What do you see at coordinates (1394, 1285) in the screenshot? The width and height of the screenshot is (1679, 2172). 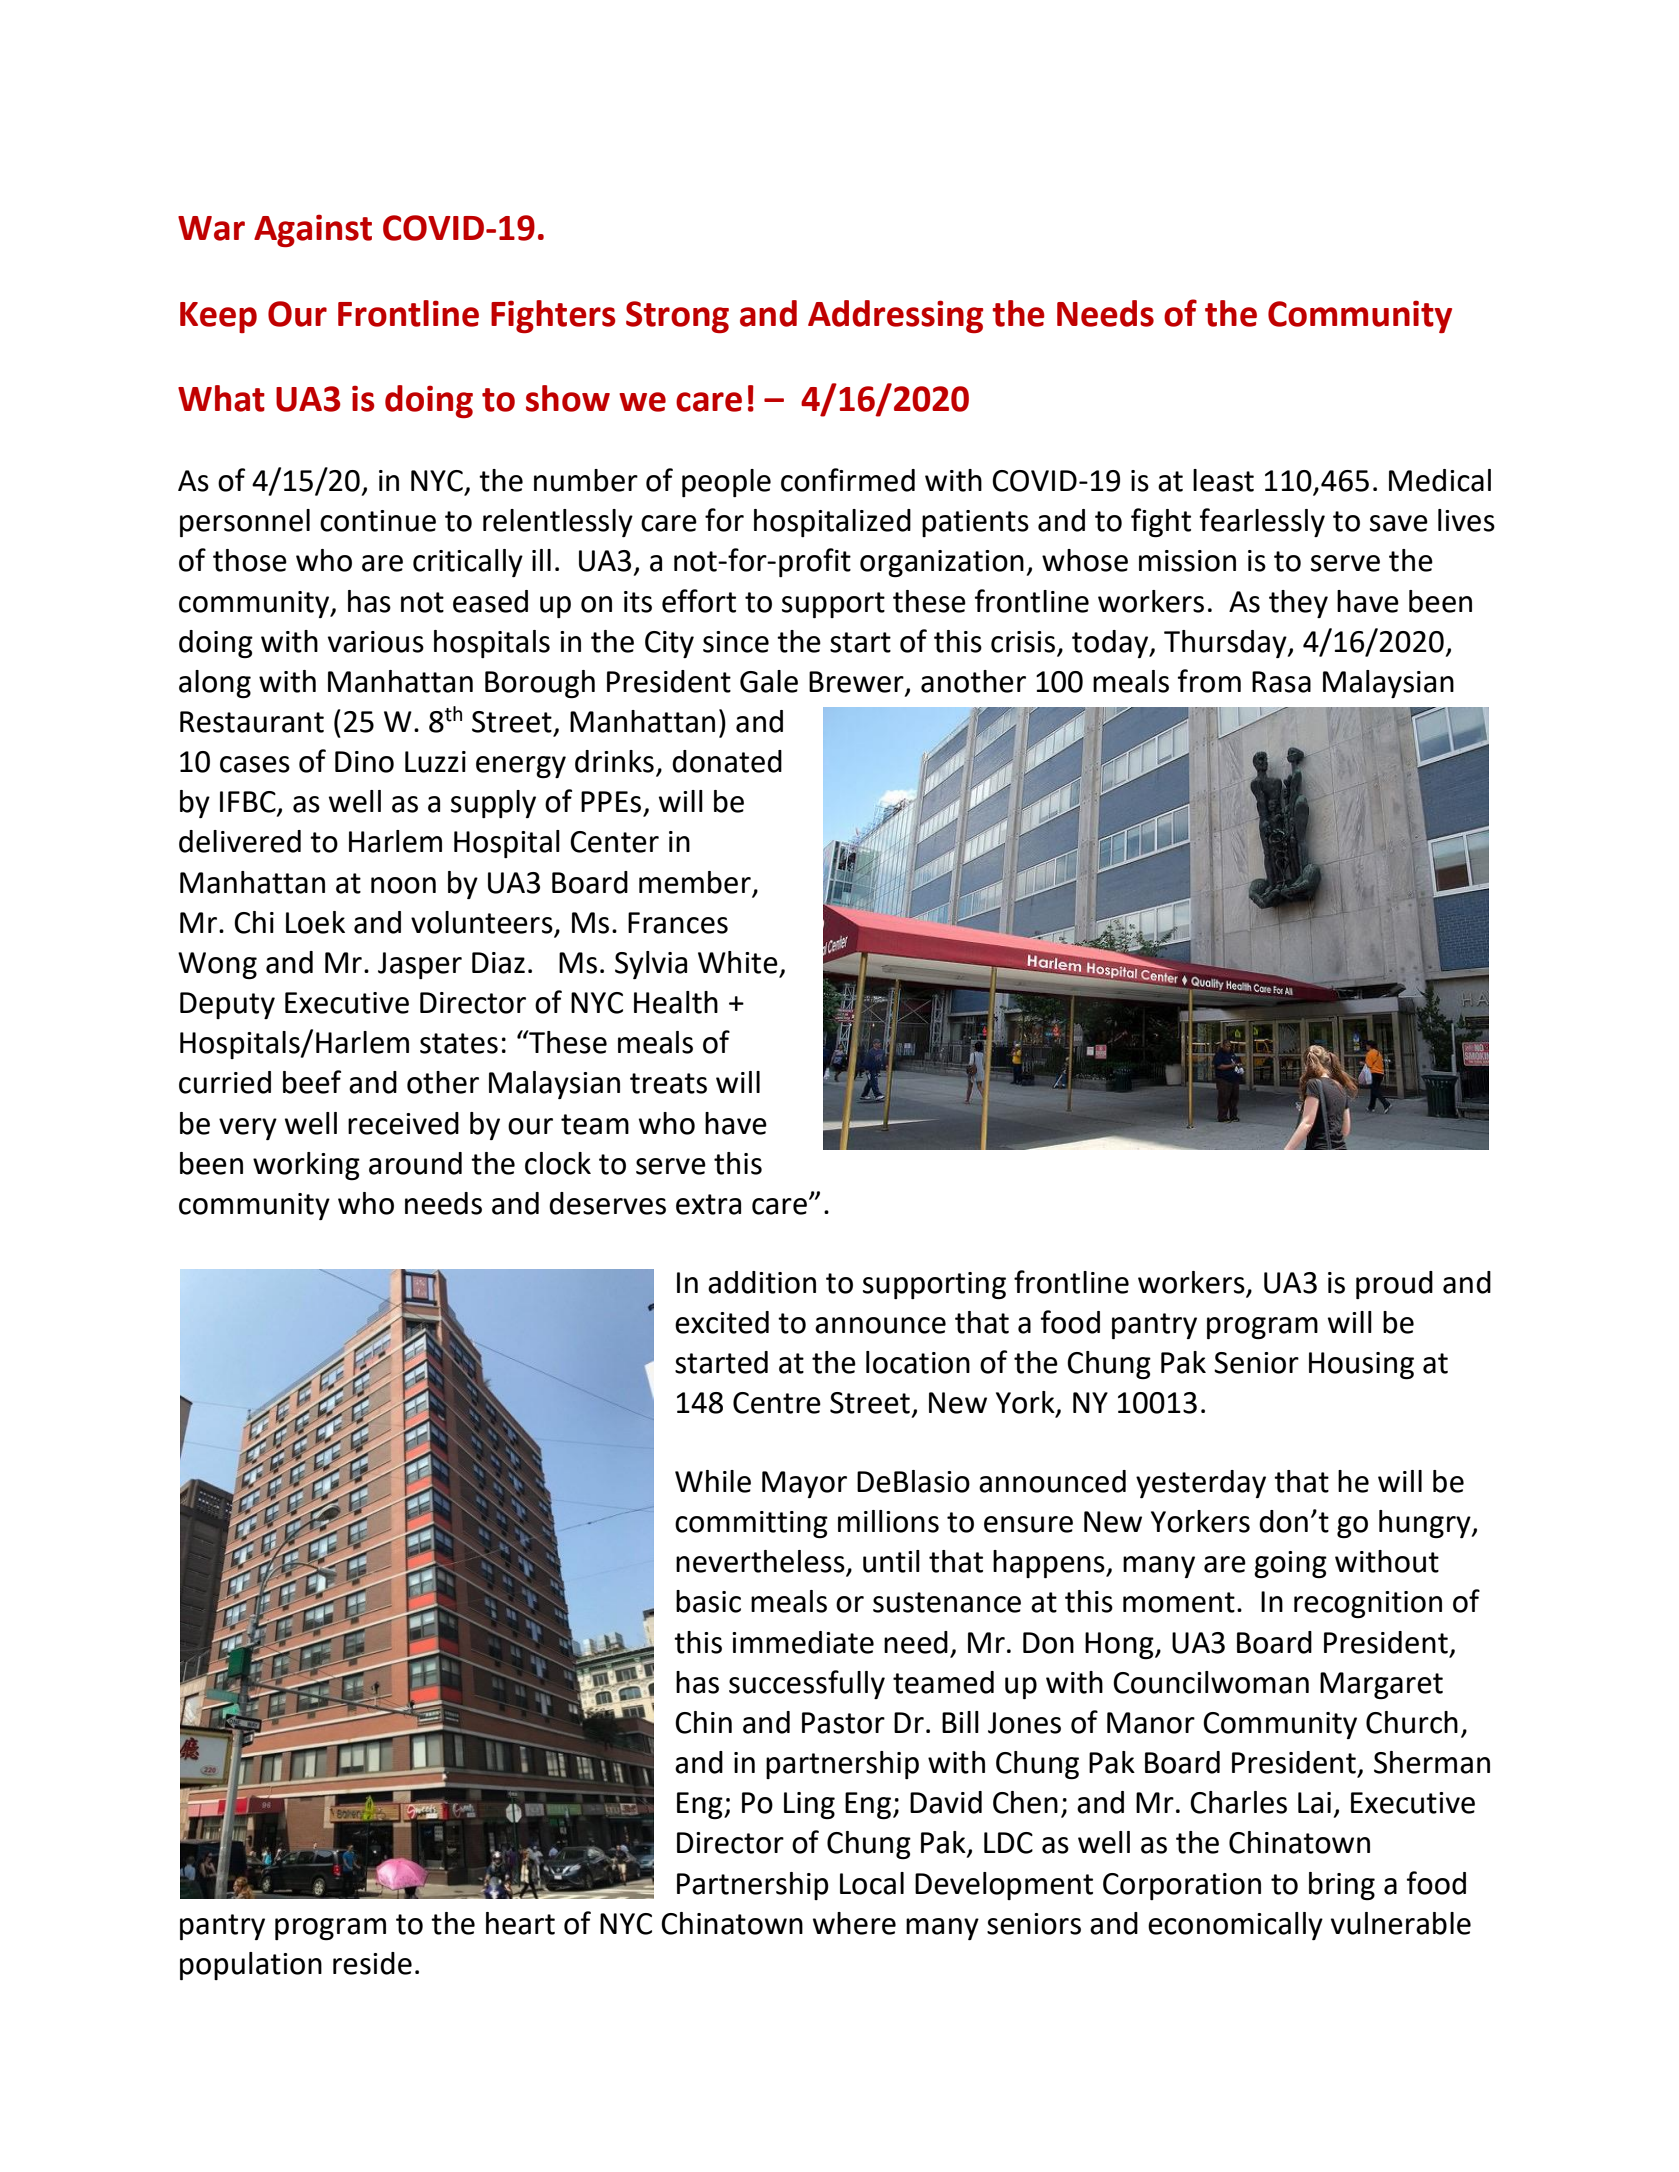 I see `proud` at bounding box center [1394, 1285].
